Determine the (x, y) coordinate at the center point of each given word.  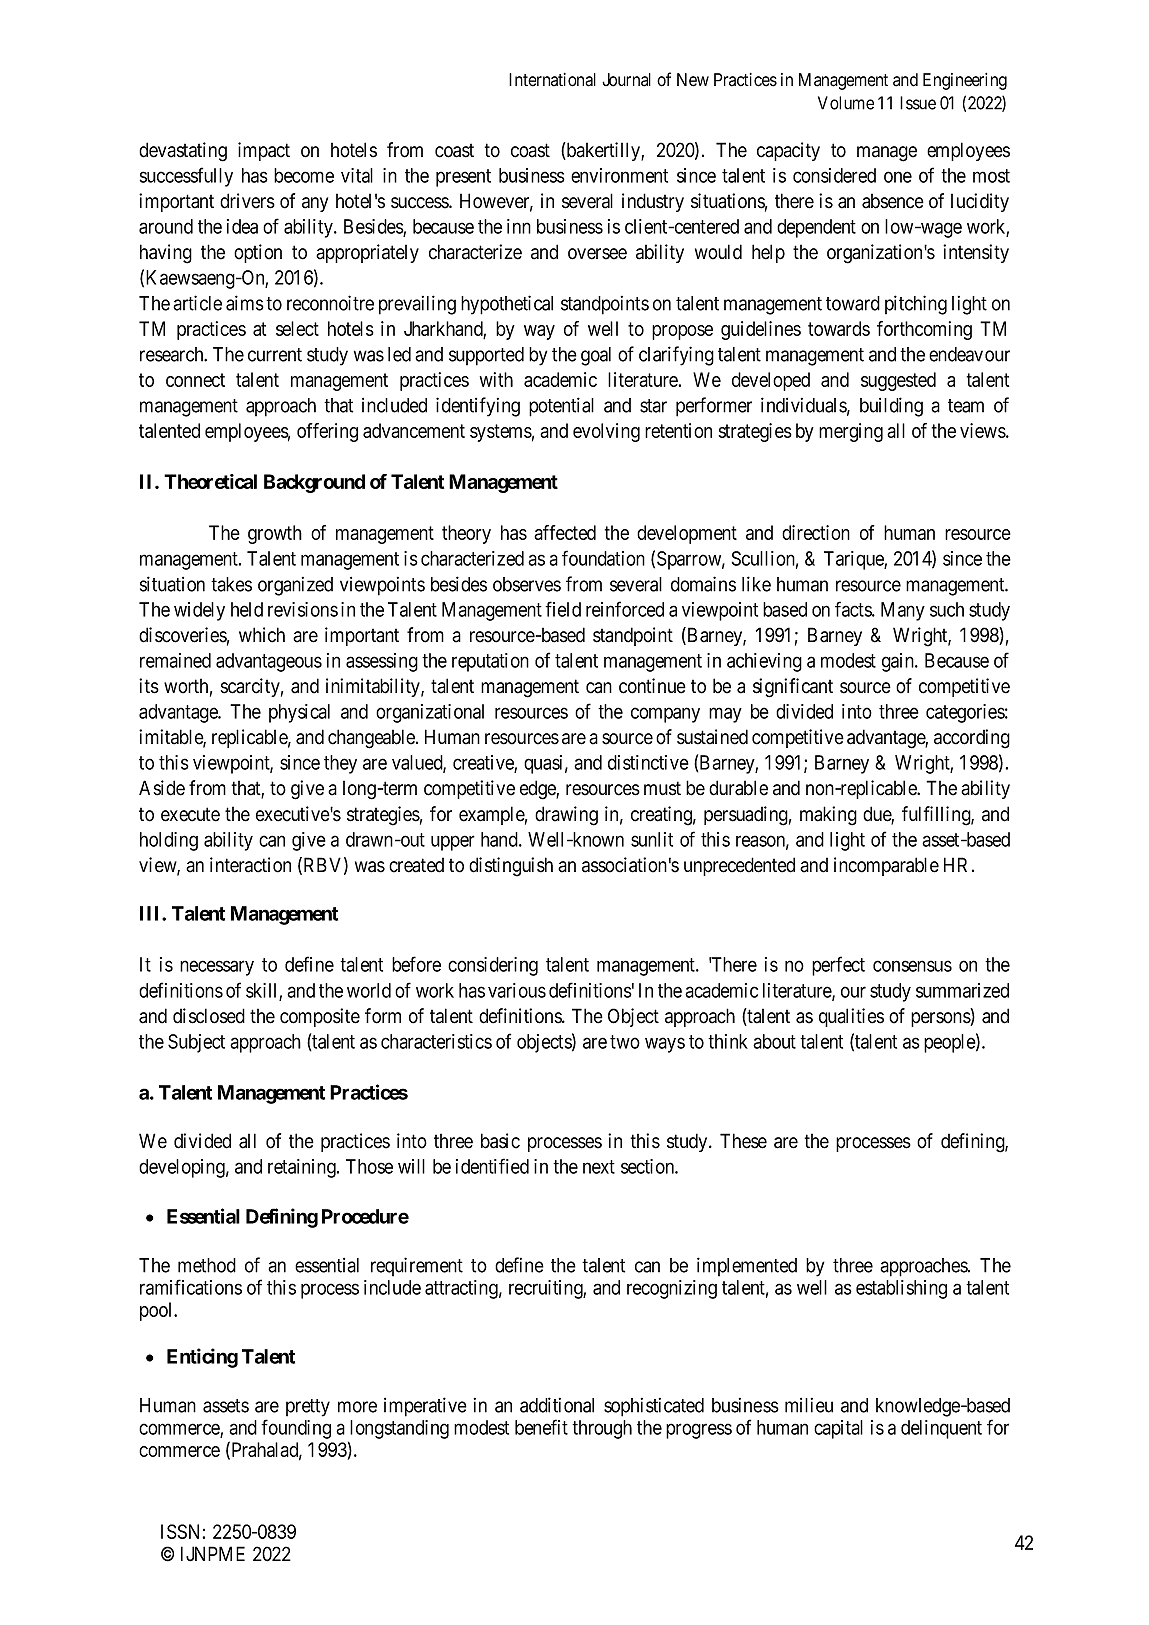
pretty (308, 1408)
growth (275, 534)
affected (565, 532)
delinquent (941, 1429)
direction (816, 532)
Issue (918, 103)
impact (264, 151)
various (517, 990)
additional (557, 1405)
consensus (912, 966)
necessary (217, 968)
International (552, 80)
